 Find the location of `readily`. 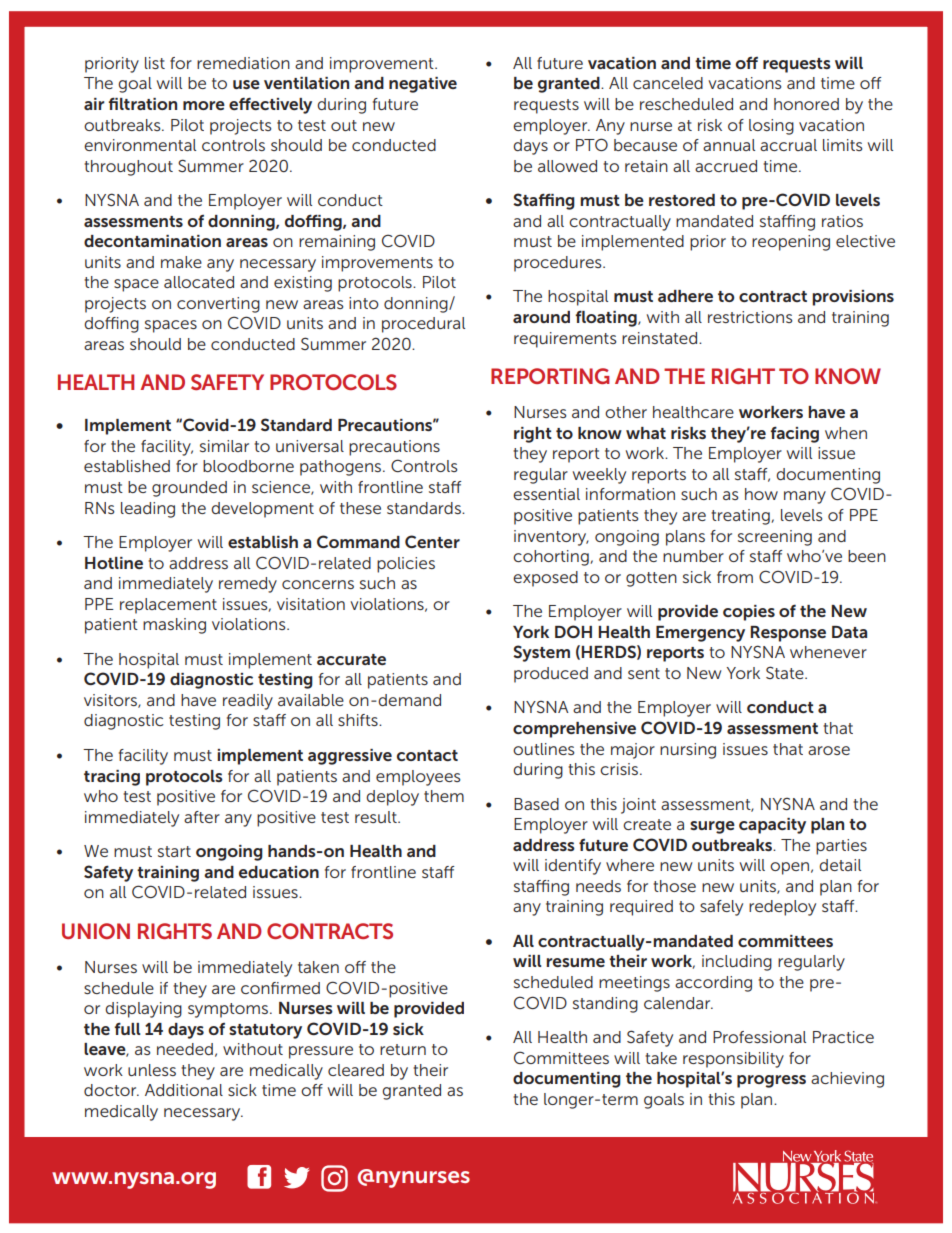

readily is located at coordinates (248, 702).
